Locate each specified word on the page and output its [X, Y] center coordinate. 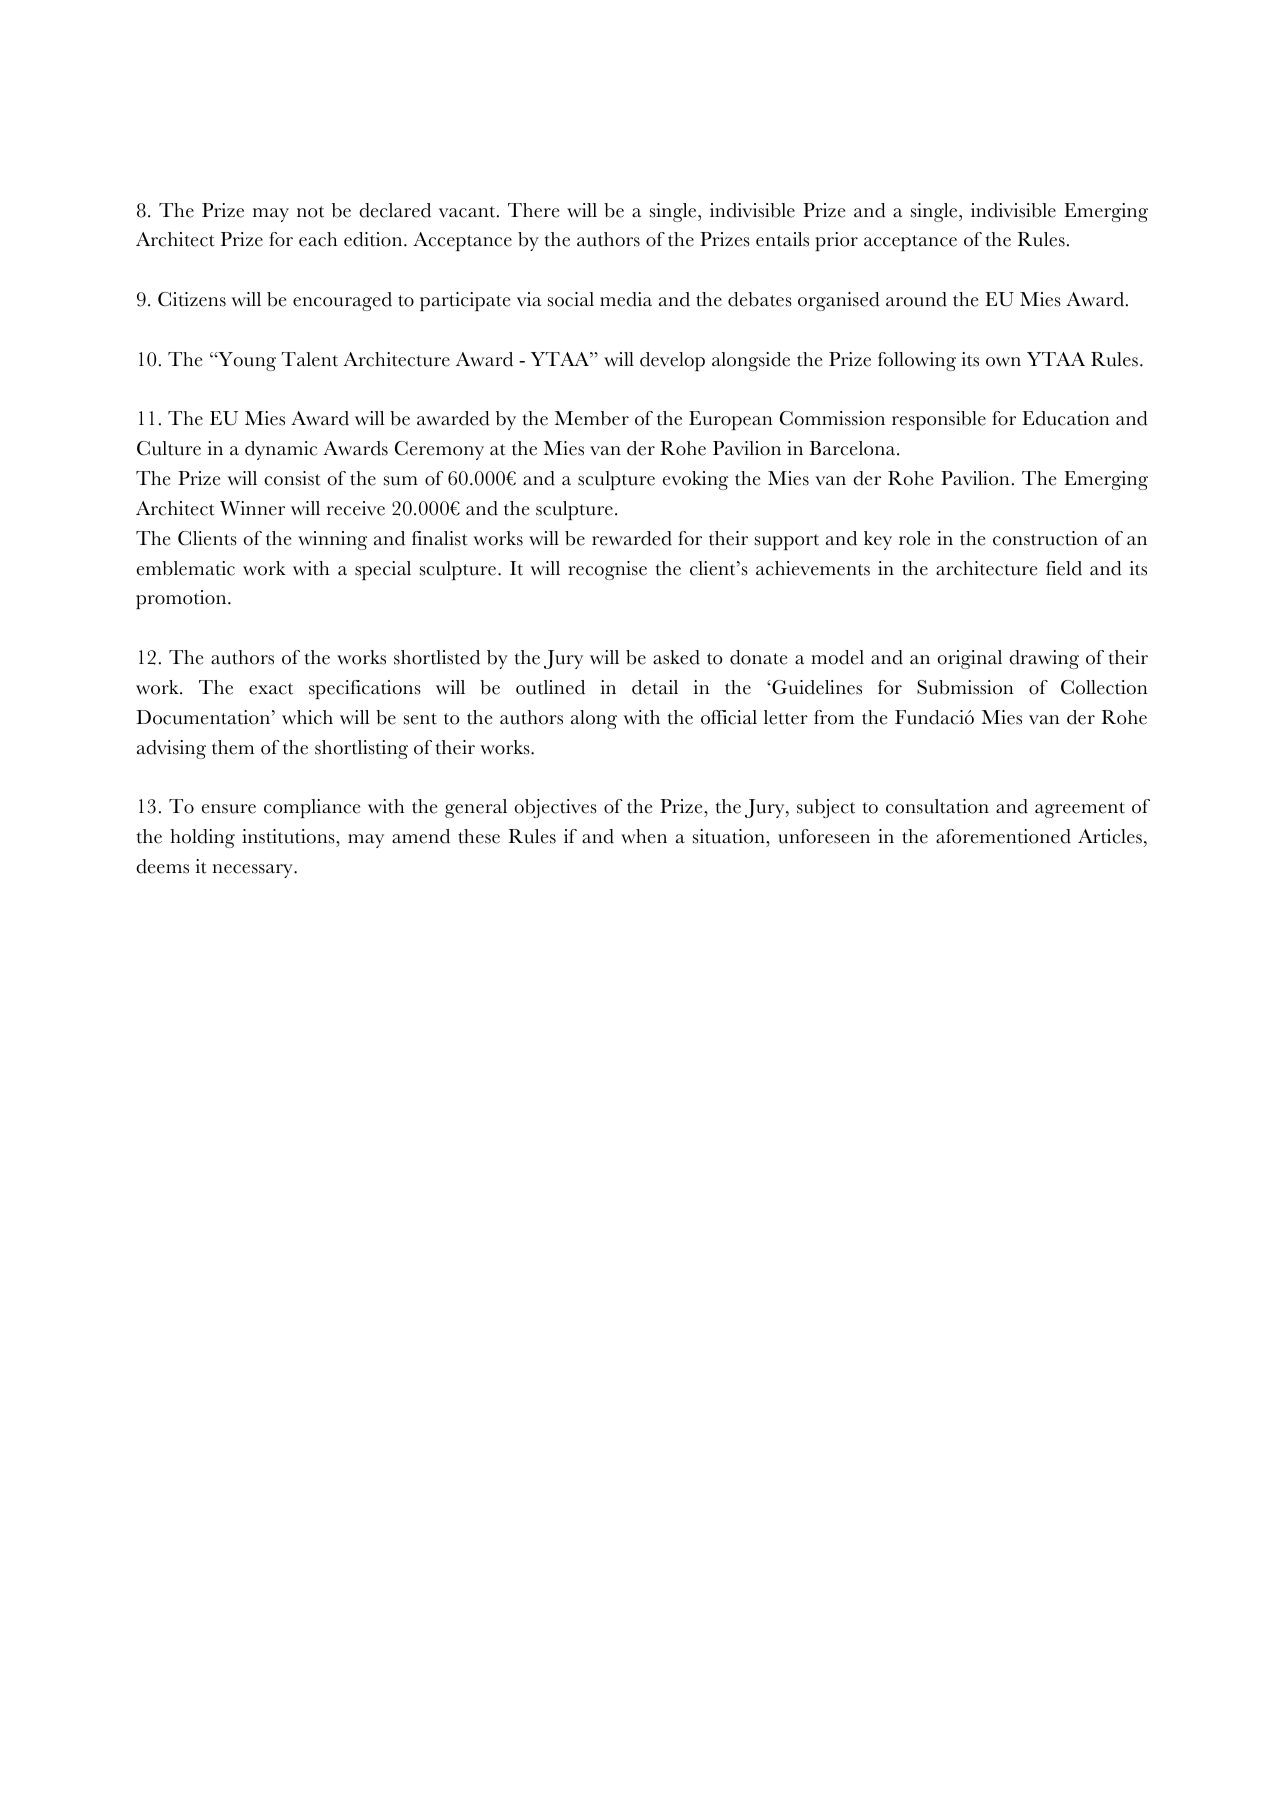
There [533, 210]
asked [676, 657]
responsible [939, 420]
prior [836, 241]
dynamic [281, 450]
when [644, 836]
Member [592, 418]
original [970, 659]
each [318, 239]
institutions [289, 838]
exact [271, 689]
